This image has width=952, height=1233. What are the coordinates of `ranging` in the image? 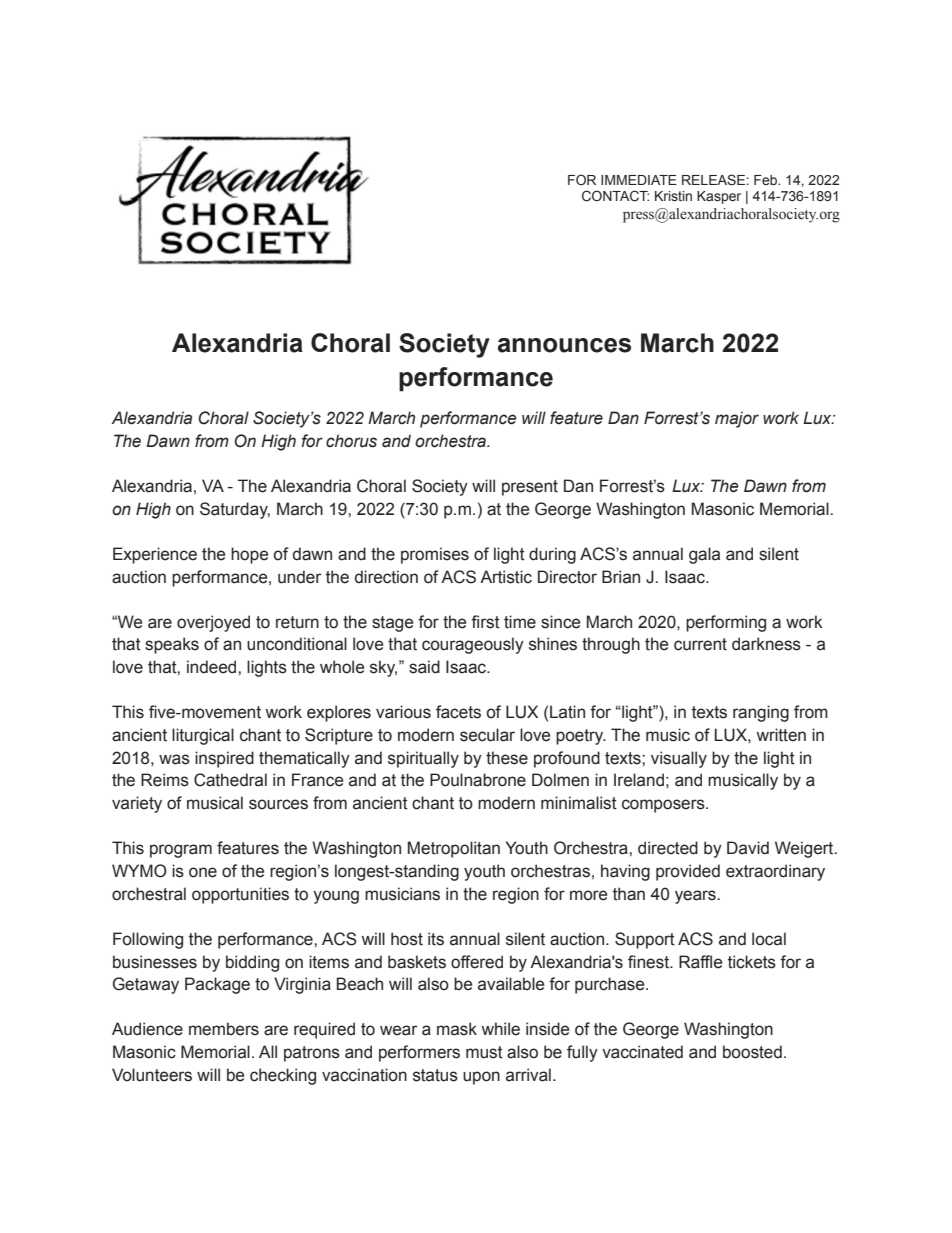 It's located at (761, 713).
